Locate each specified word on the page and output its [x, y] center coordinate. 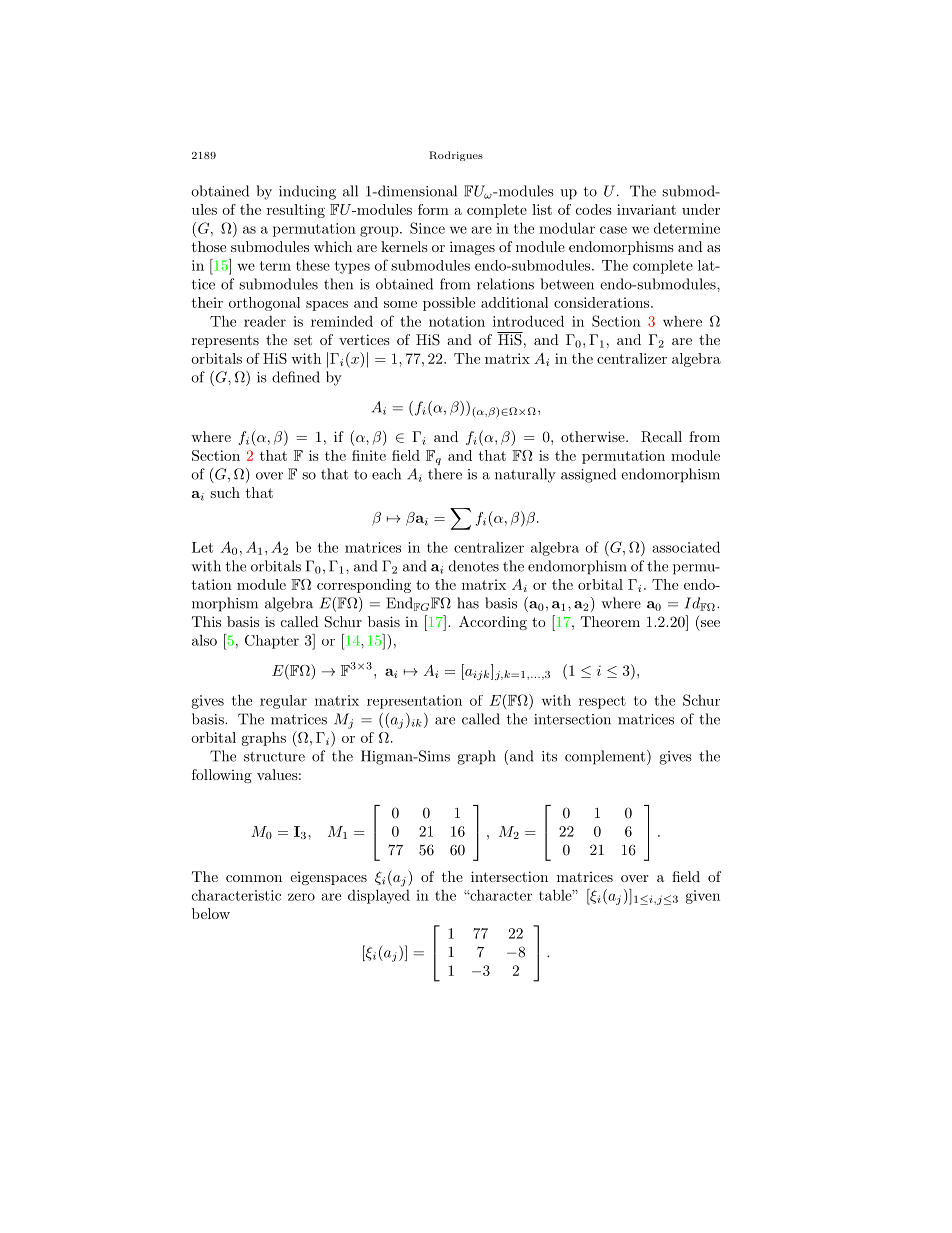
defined [296, 377]
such [225, 492]
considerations [601, 302]
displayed [379, 896]
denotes [474, 566]
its [549, 756]
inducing [307, 192]
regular [283, 702]
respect [602, 702]
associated [686, 547]
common [254, 878]
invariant [646, 209]
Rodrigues [456, 156]
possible [449, 304]
